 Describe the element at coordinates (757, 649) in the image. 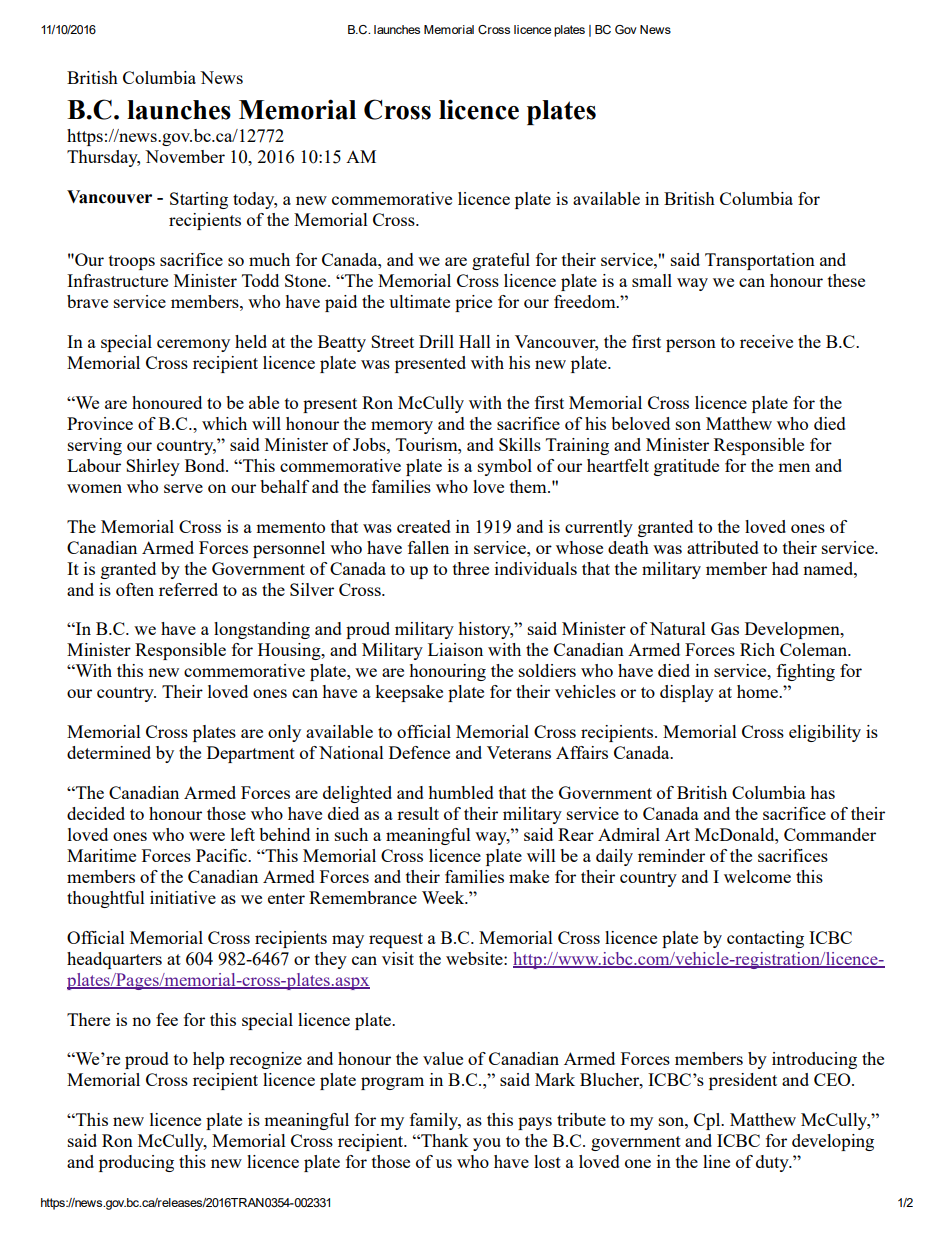

I see `Rich` at that location.
